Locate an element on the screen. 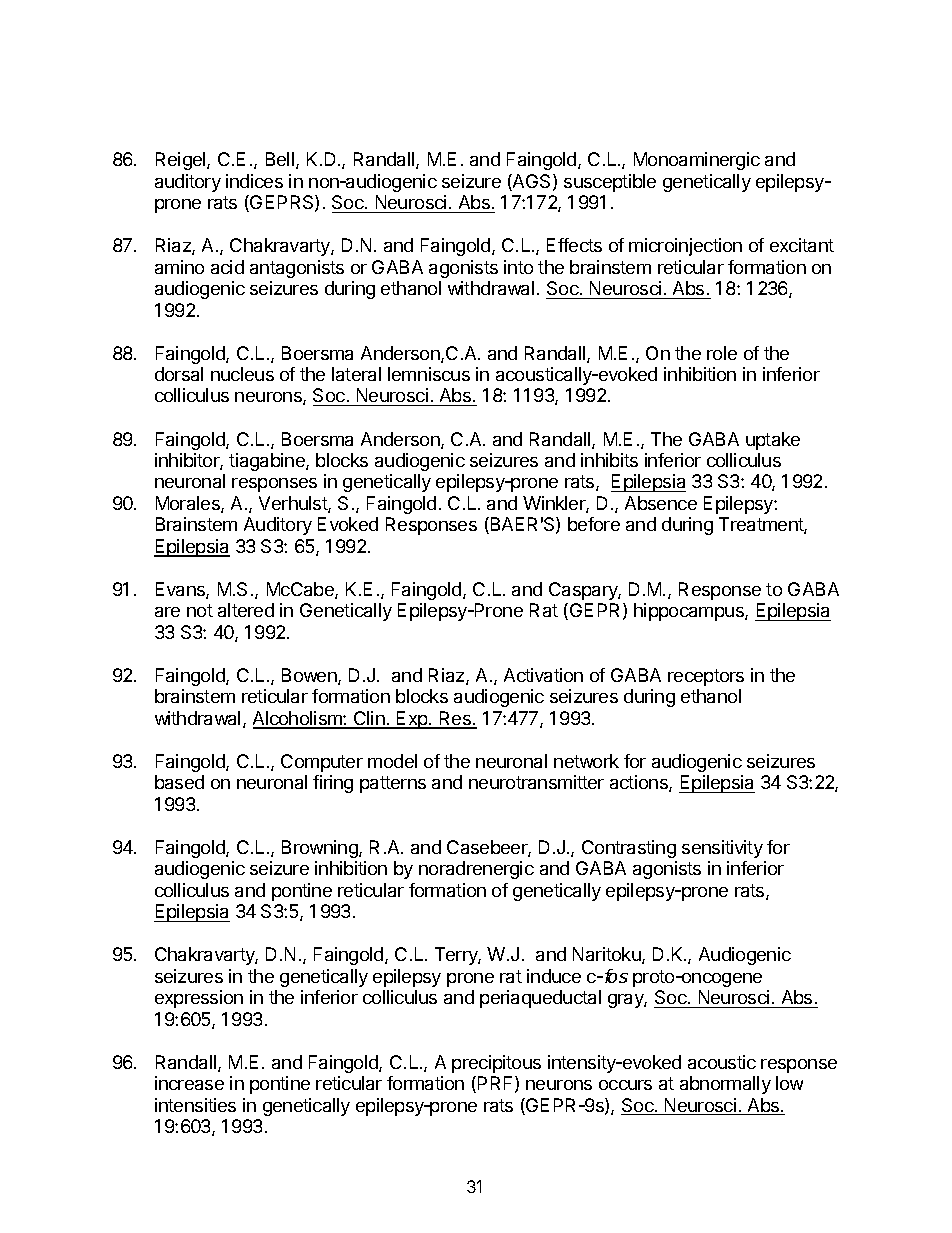 This screenshot has height=1233, width=952. sensitivity is located at coordinates (722, 849).
